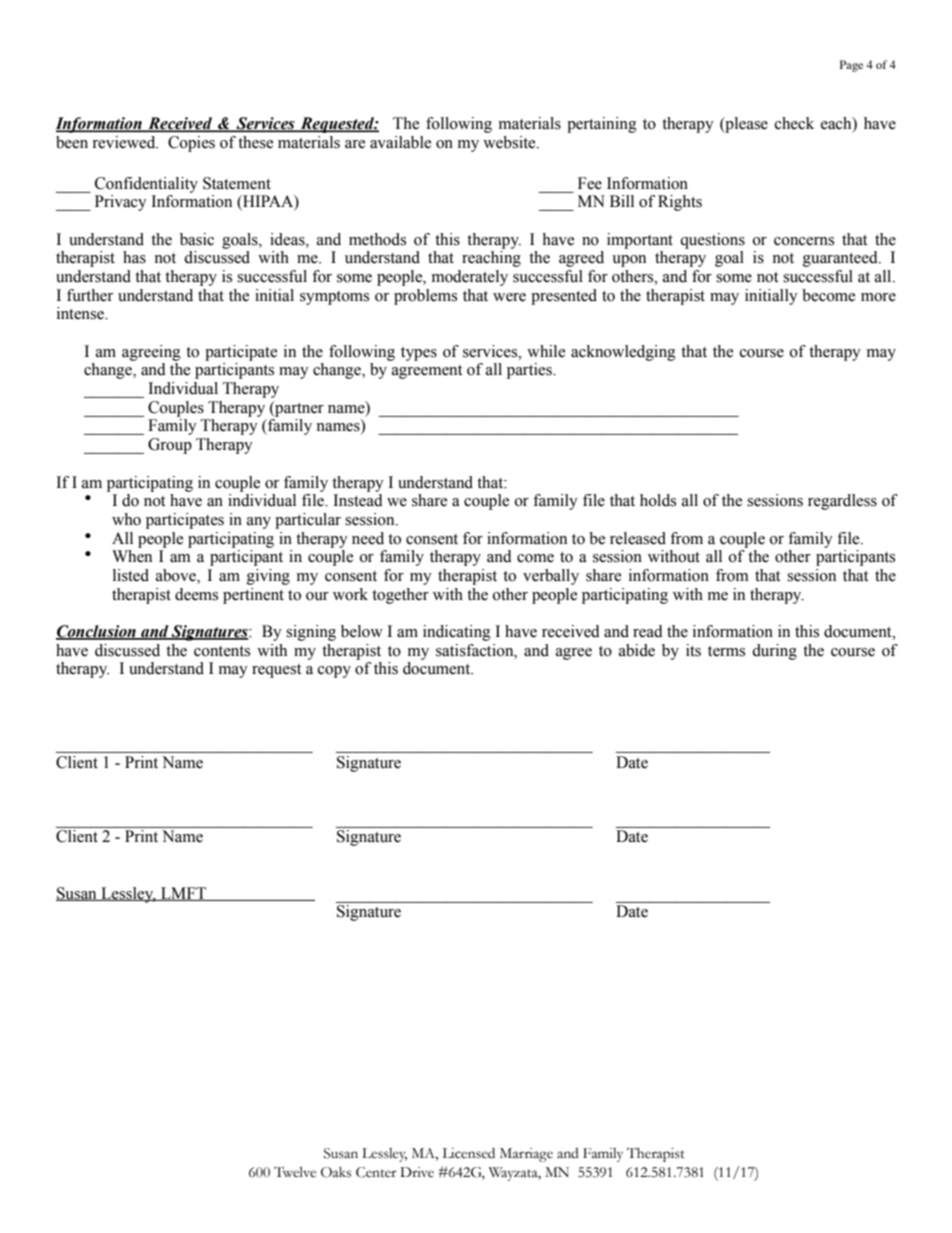 This screenshot has width=952, height=1233. Describe the element at coordinates (295, 1172) in the screenshot. I see `Twelve` at that location.
